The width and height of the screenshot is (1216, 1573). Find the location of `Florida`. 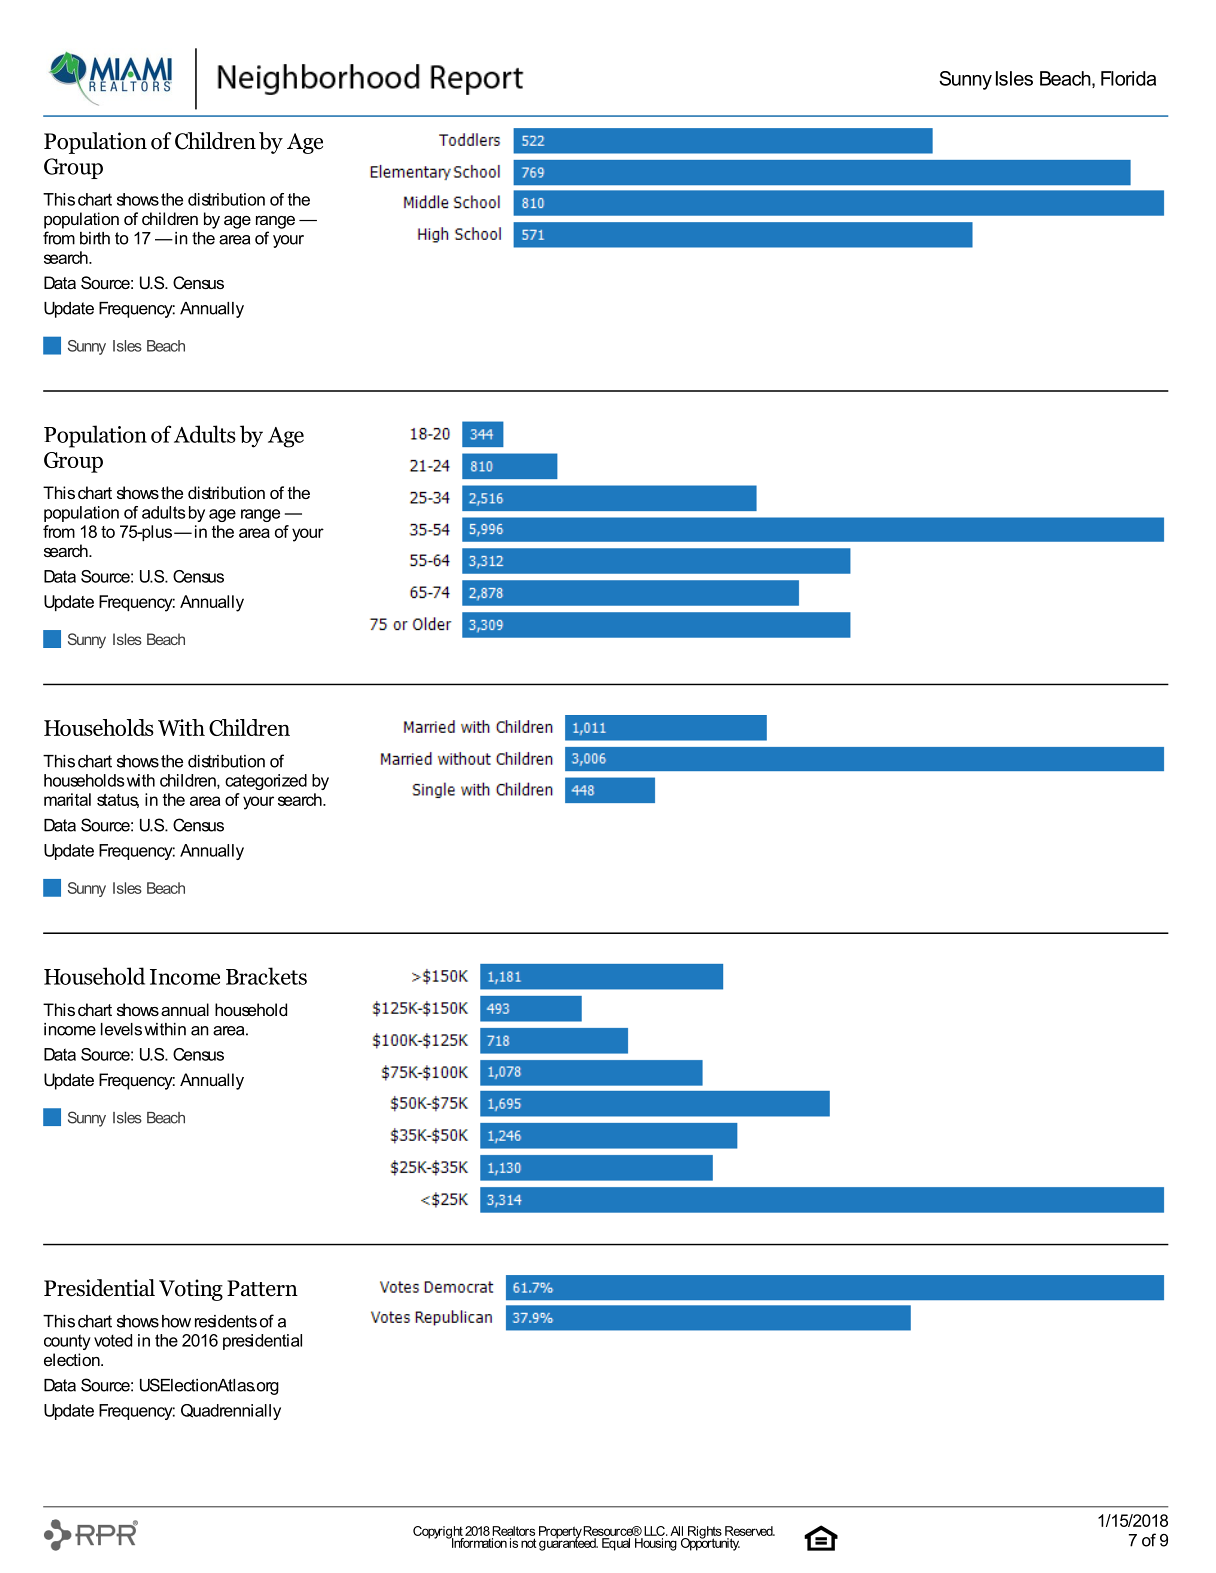

Florida is located at coordinates (1128, 78).
